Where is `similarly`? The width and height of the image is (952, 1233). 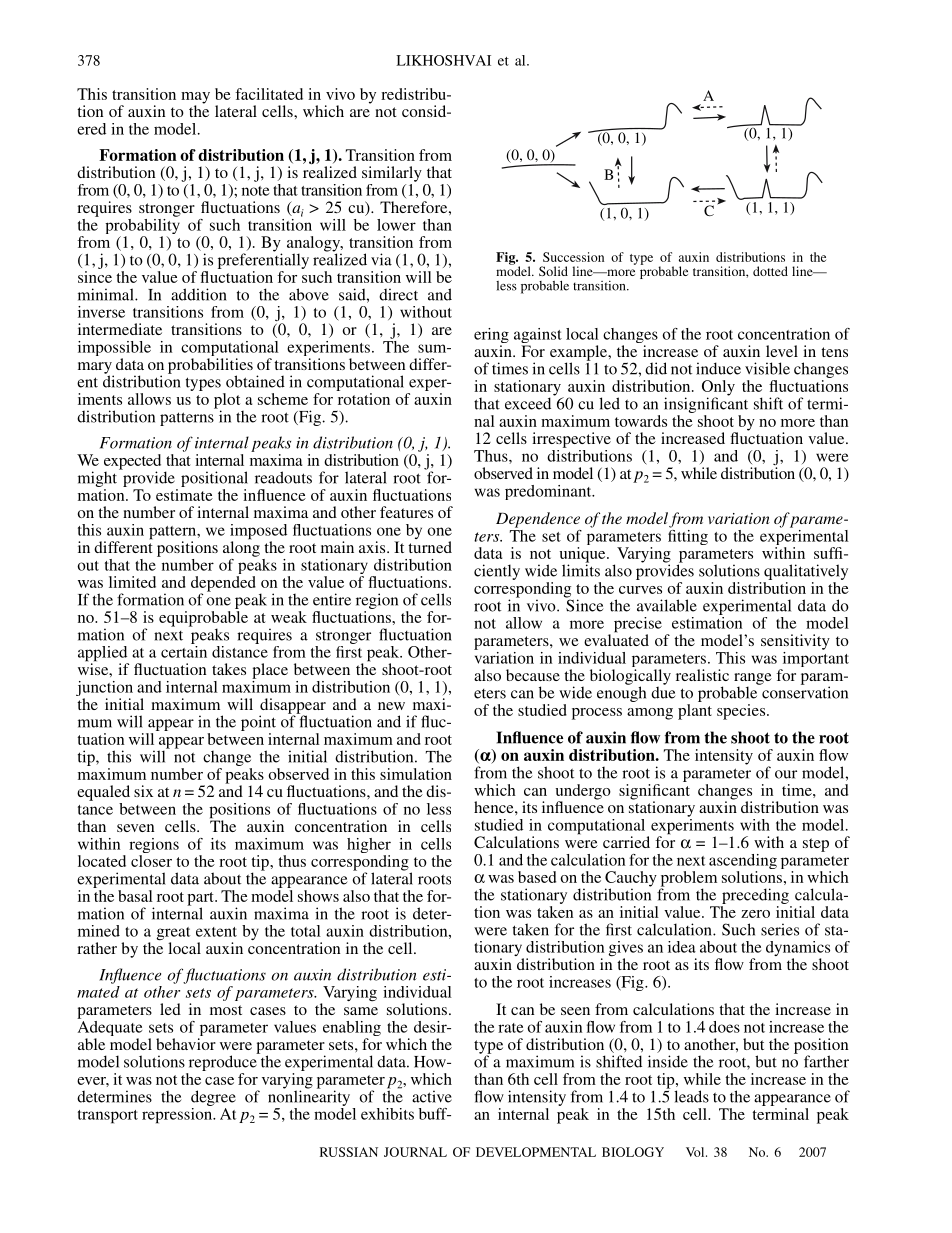 similarly is located at coordinates (392, 174).
